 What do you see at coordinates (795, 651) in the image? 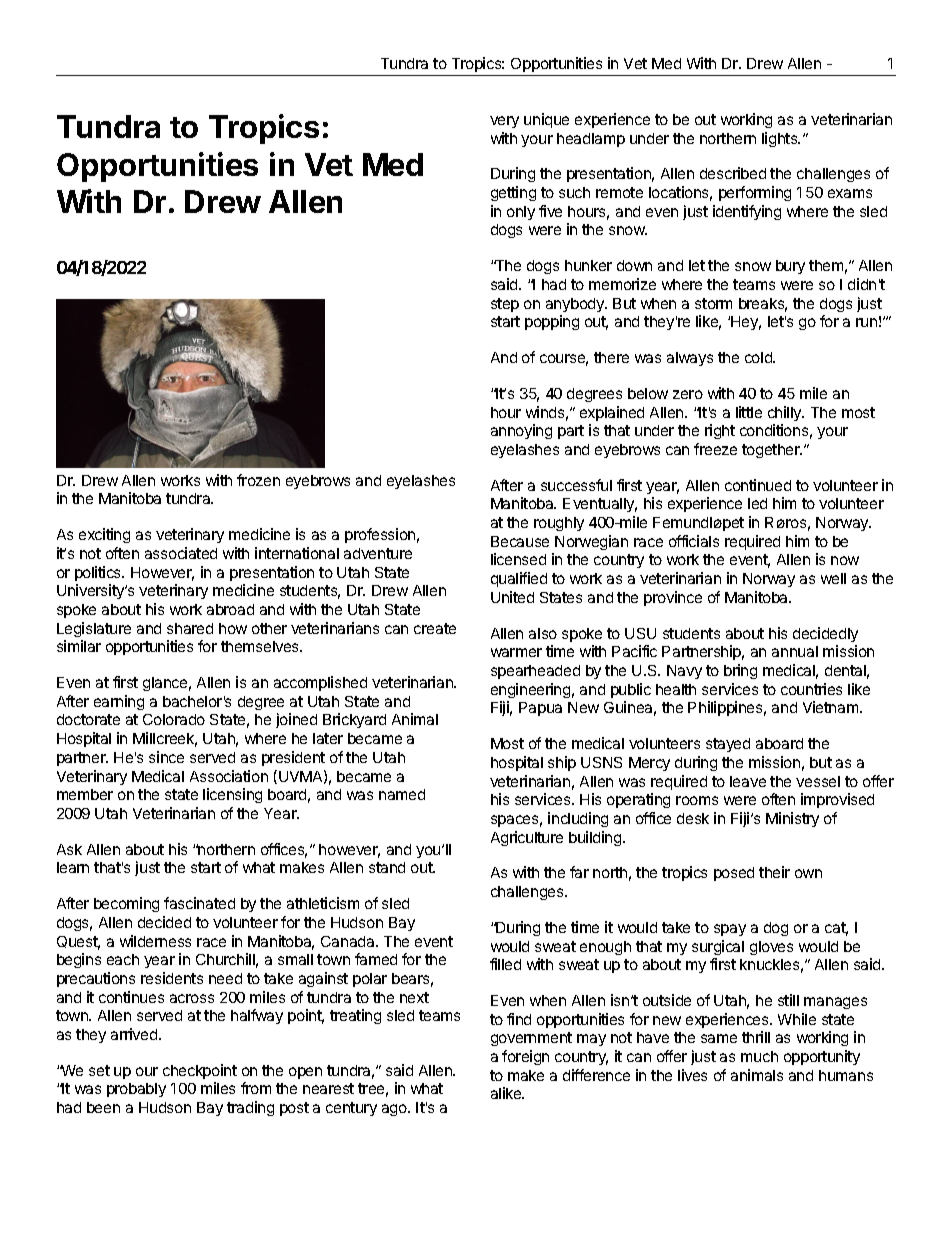
I see `annual` at bounding box center [795, 651].
